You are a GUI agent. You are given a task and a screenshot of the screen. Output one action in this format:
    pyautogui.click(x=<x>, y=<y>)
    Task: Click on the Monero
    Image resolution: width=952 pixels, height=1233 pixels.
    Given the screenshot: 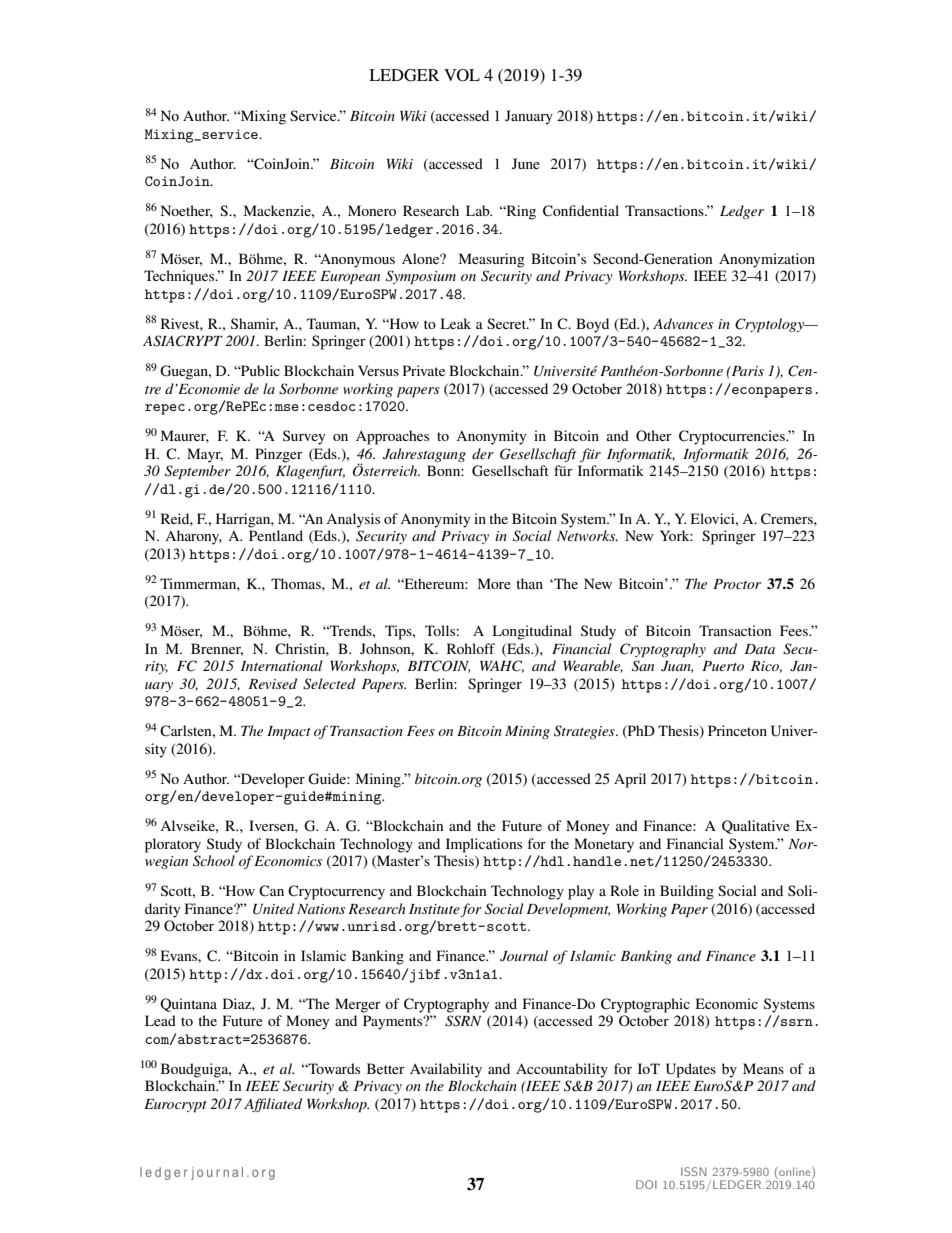 What is the action you would take?
    pyautogui.click(x=372, y=210)
